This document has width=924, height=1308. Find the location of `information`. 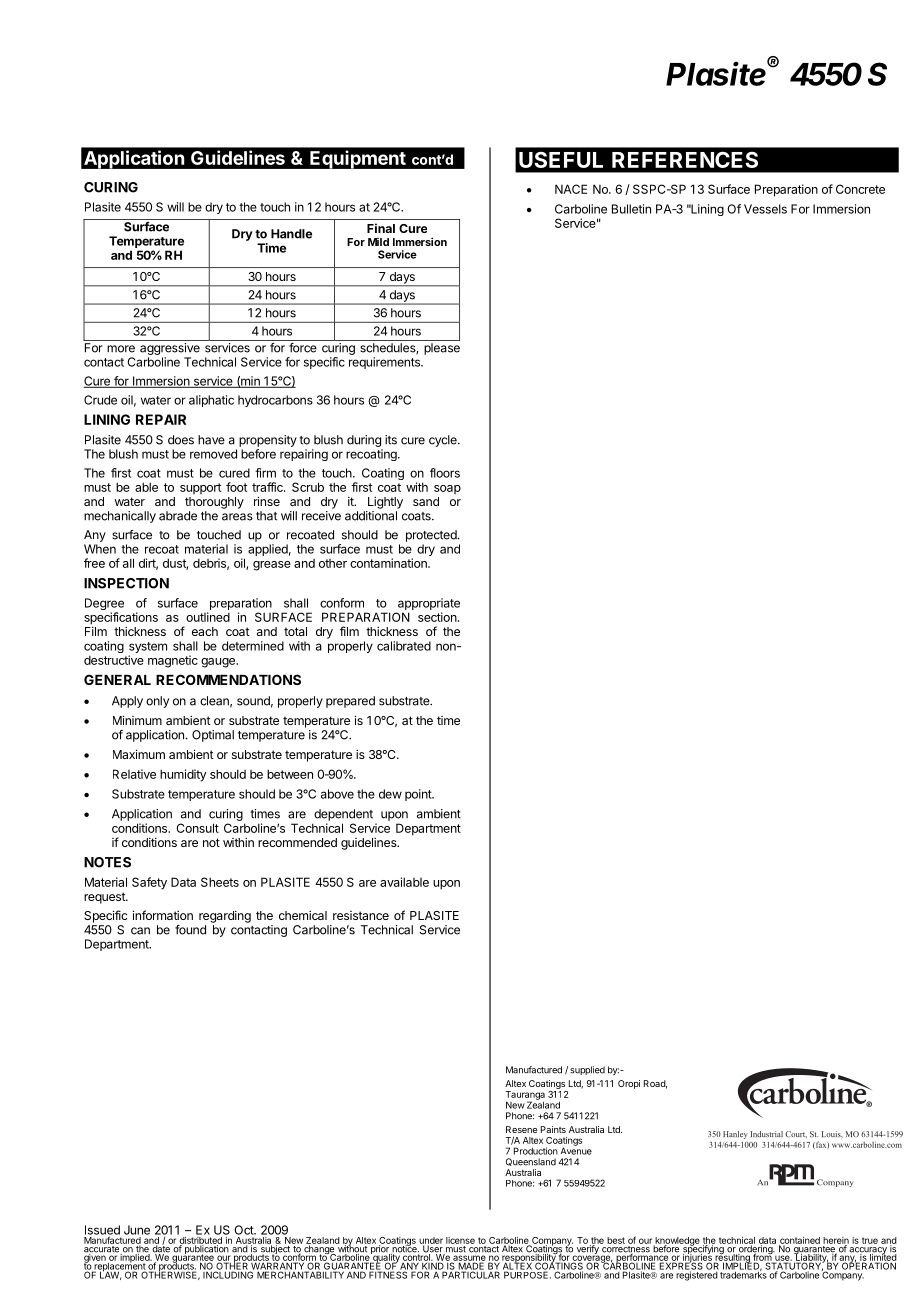

information is located at coordinates (163, 915).
